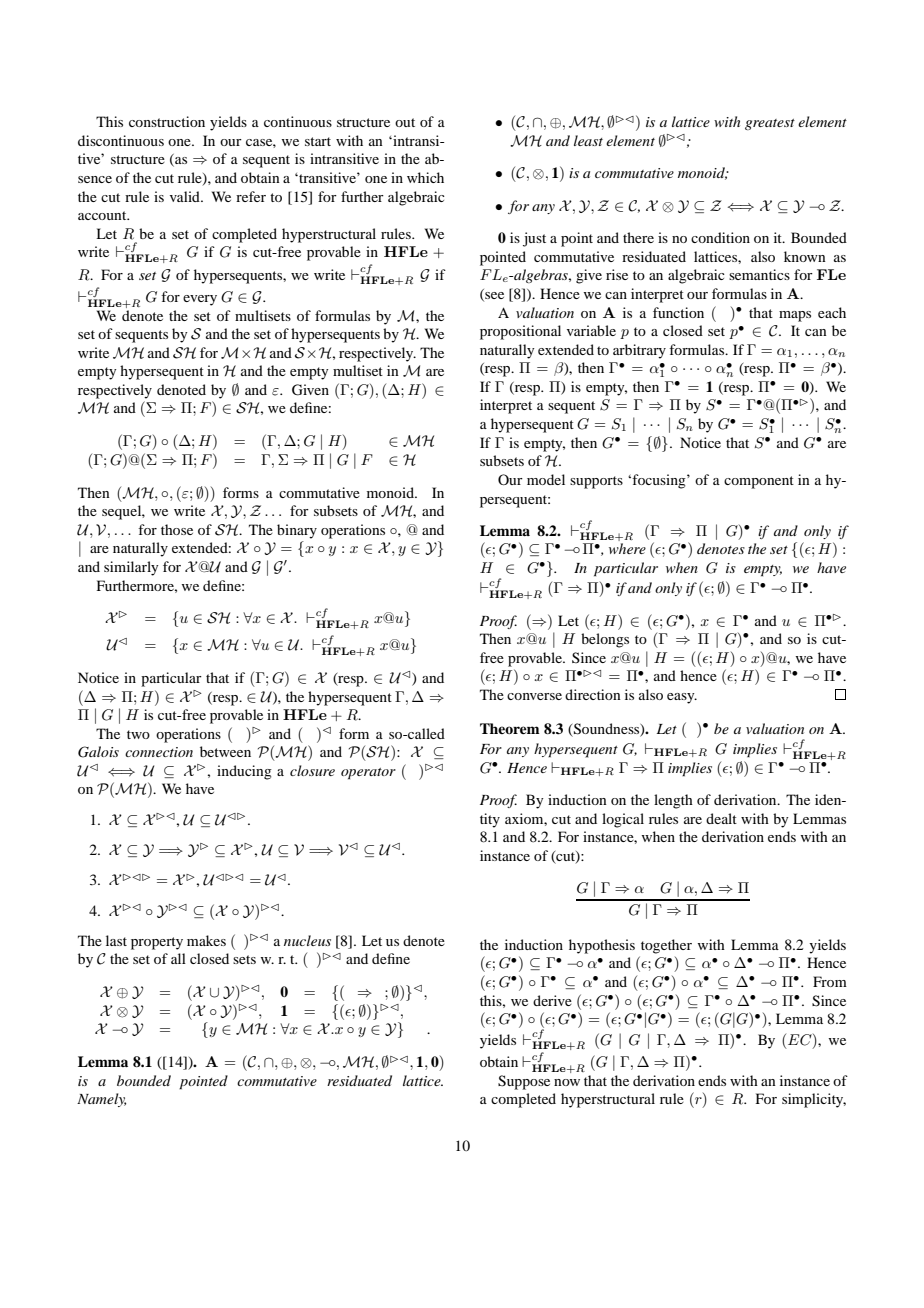 The image size is (924, 1308). Describe the element at coordinates (770, 124) in the screenshot. I see `greatest` at that location.
